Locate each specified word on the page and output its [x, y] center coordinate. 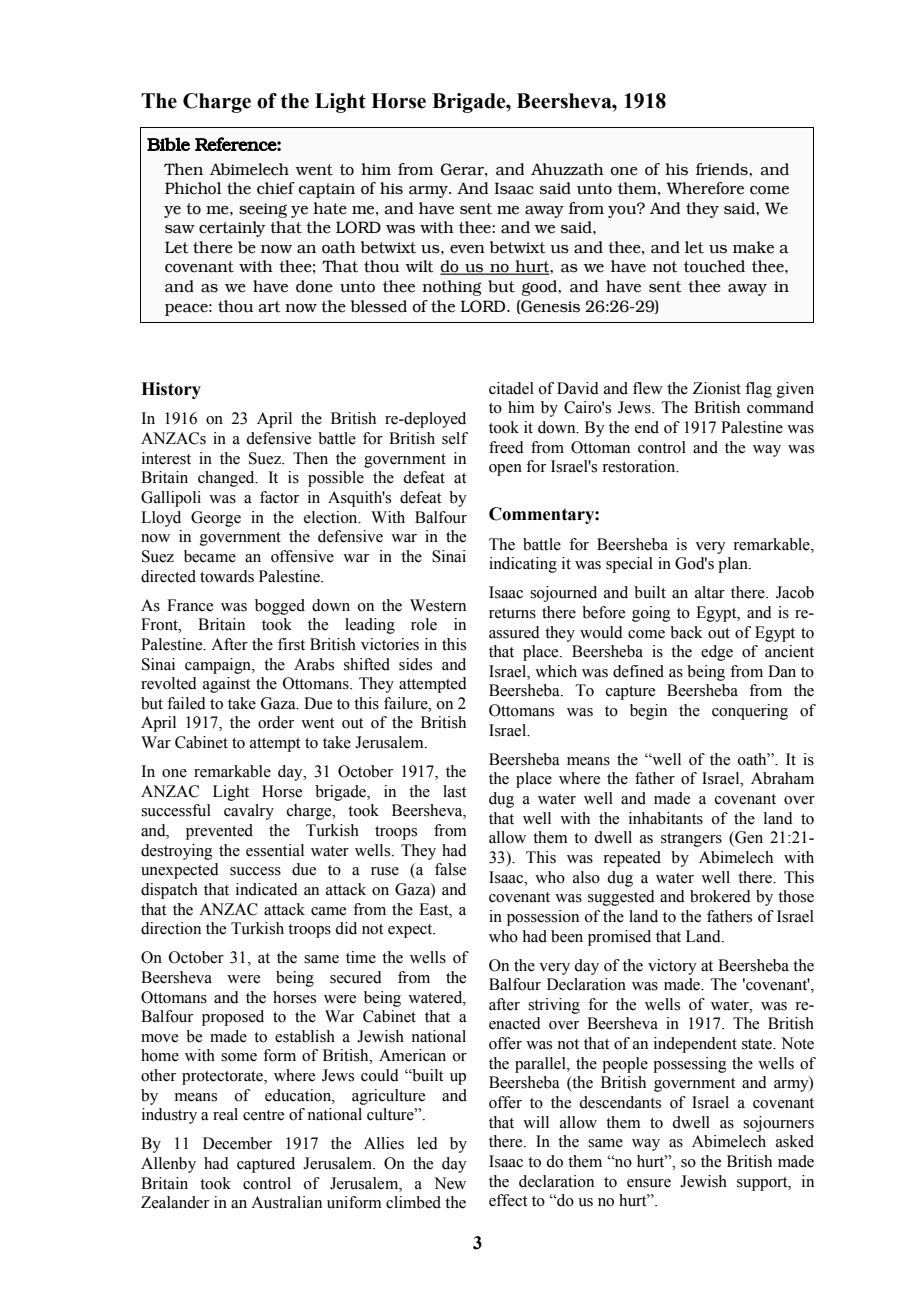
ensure [649, 1183]
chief [276, 188]
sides [415, 664]
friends [723, 169]
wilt [419, 266]
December [237, 1143]
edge [717, 653]
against [226, 685]
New [450, 1183]
